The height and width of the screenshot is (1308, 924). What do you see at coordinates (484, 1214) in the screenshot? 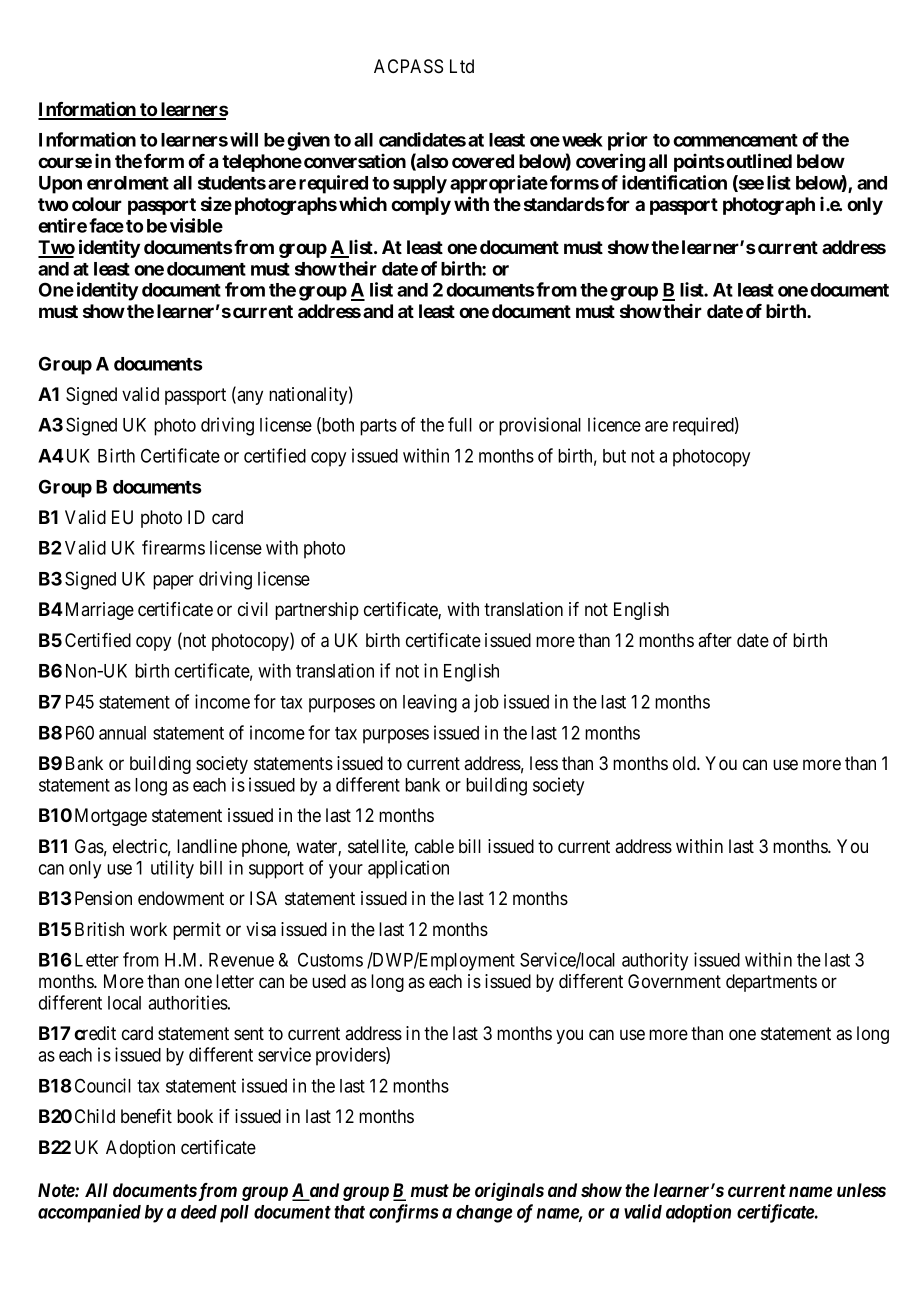
I see `change` at bounding box center [484, 1214].
